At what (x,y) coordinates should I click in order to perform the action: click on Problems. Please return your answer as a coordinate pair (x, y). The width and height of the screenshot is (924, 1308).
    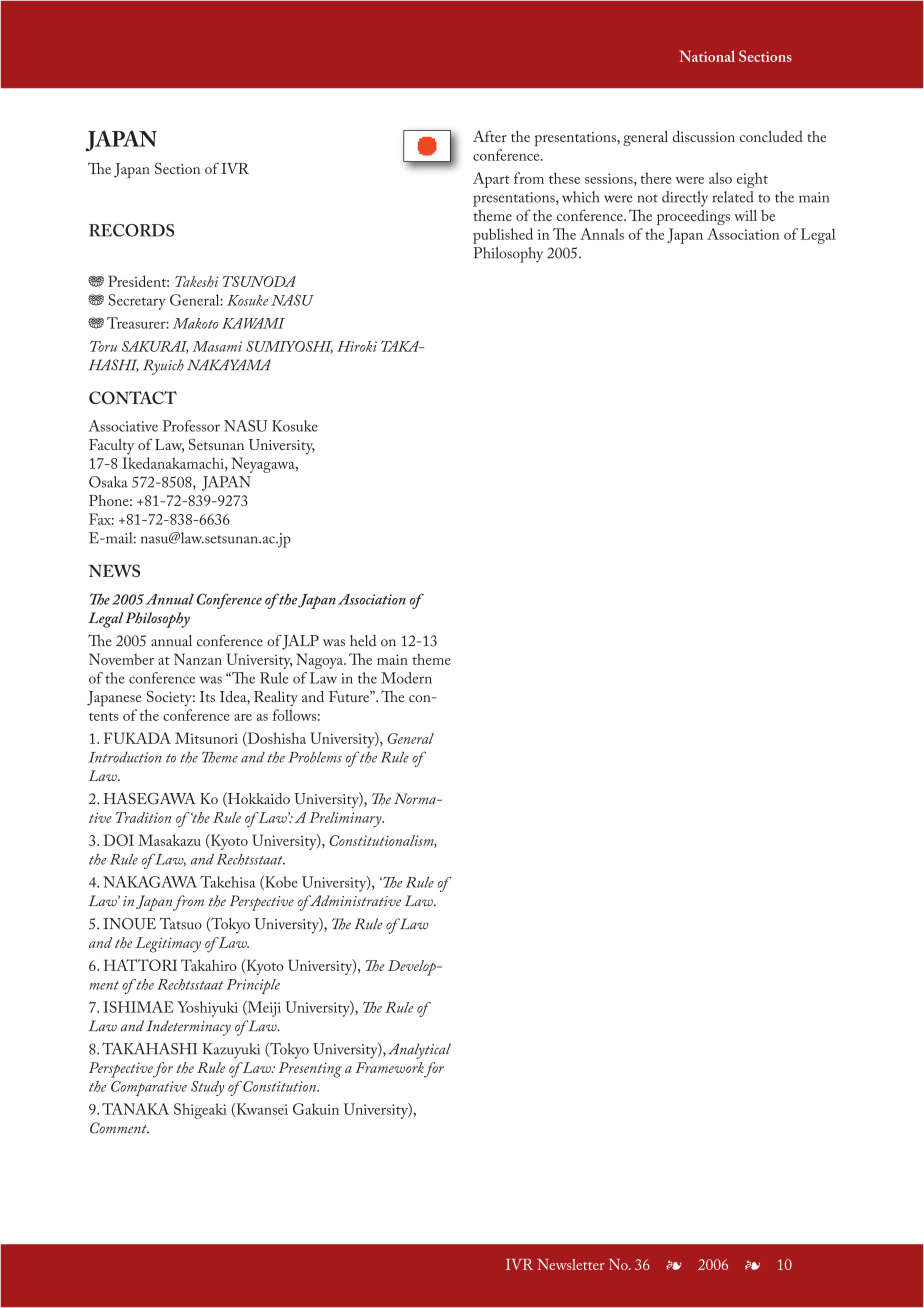
    Looking at the image, I should click on (315, 757).
